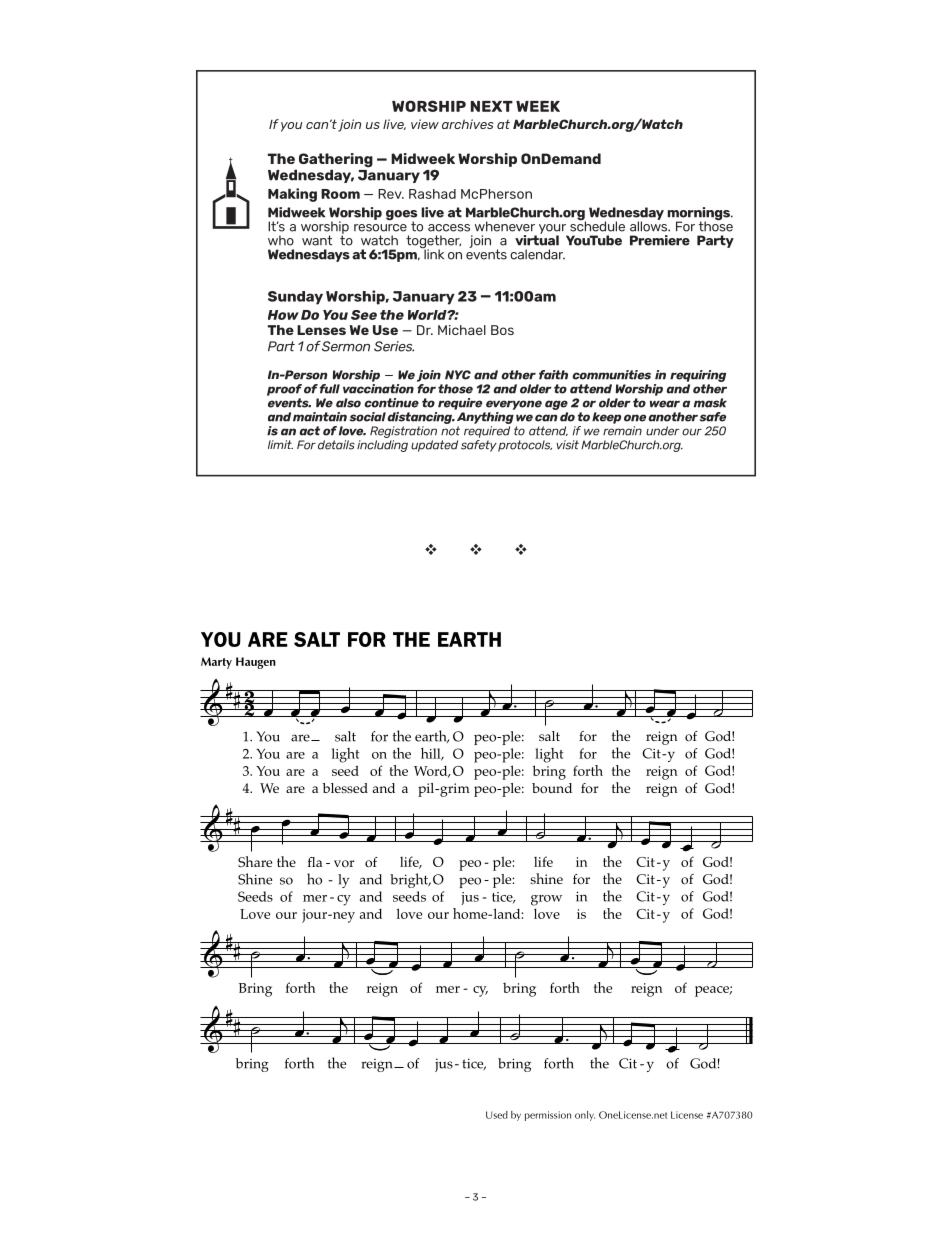  What do you see at coordinates (315, 916) in the page?
I see `jour` at bounding box center [315, 916].
